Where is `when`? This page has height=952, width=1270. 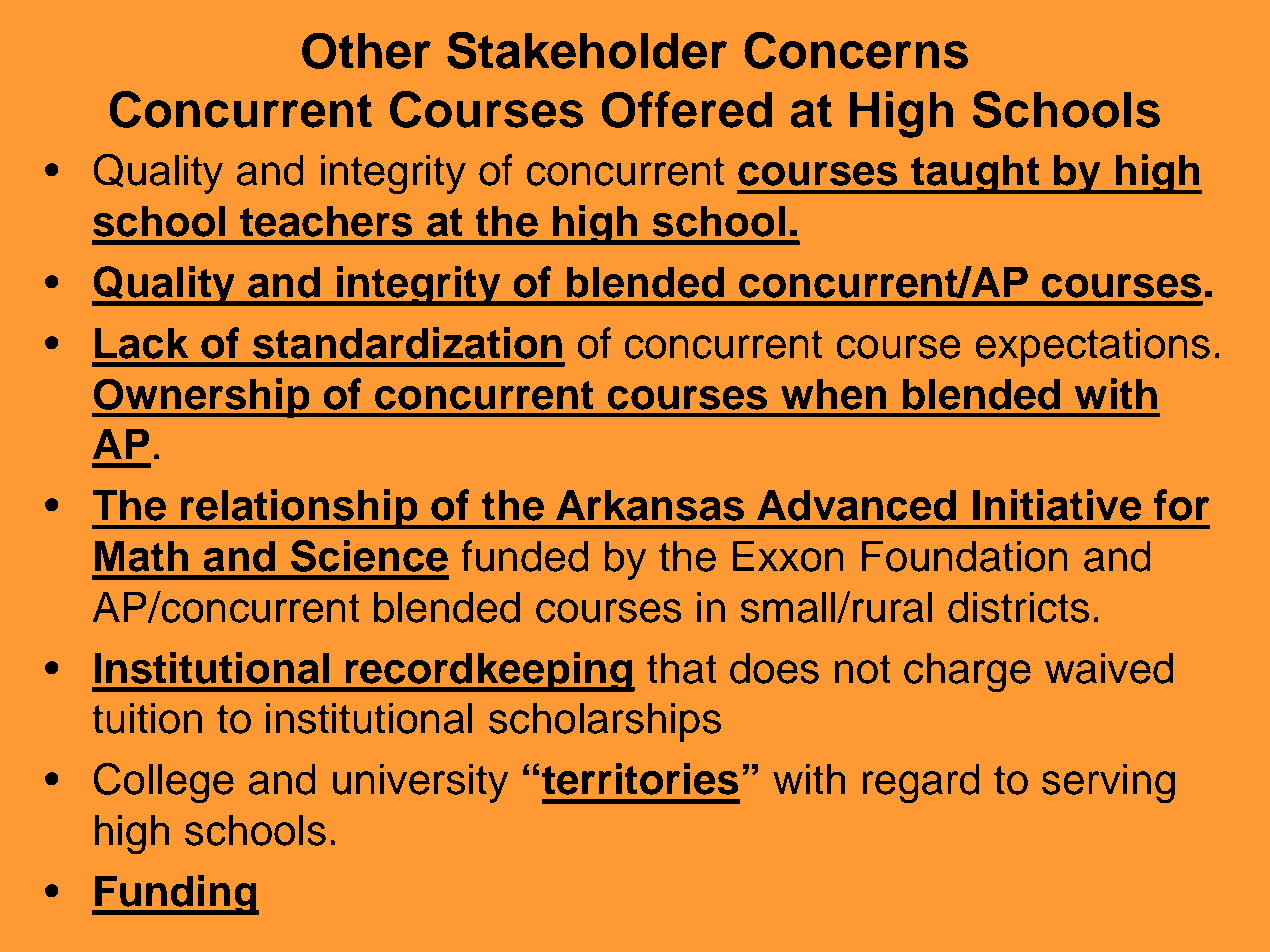 when is located at coordinates (834, 394).
